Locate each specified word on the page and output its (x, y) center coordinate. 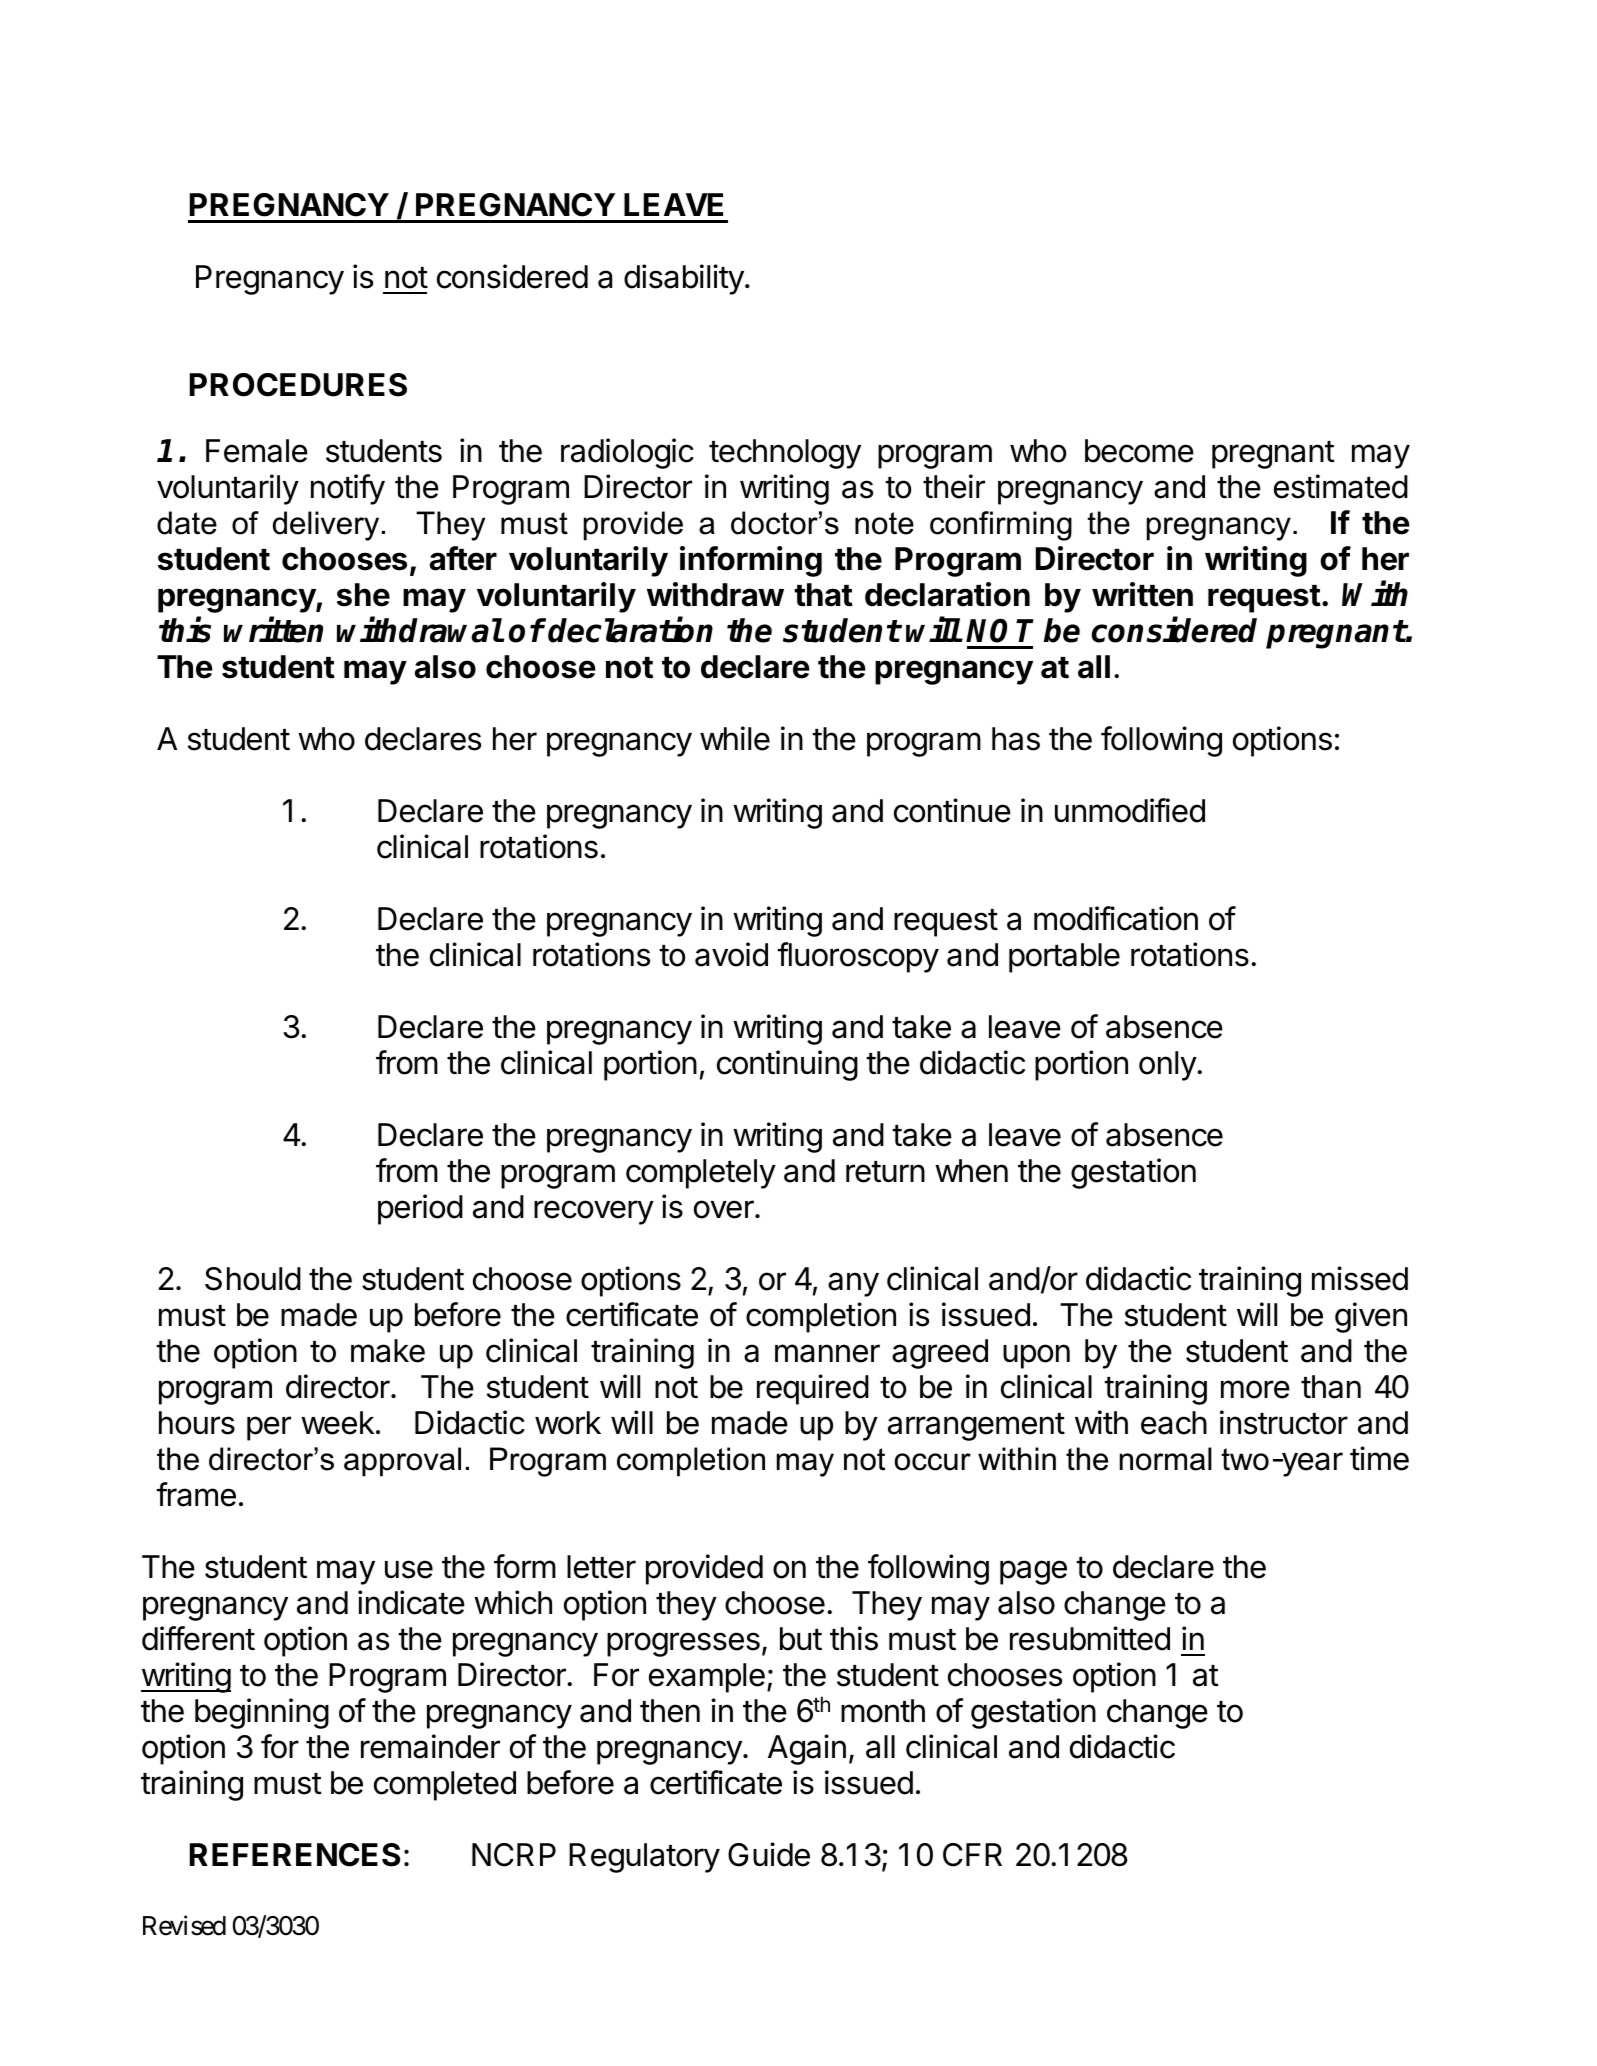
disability (684, 279)
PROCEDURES (298, 385)
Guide (769, 1854)
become (1139, 451)
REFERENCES (295, 1855)
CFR (972, 1855)
